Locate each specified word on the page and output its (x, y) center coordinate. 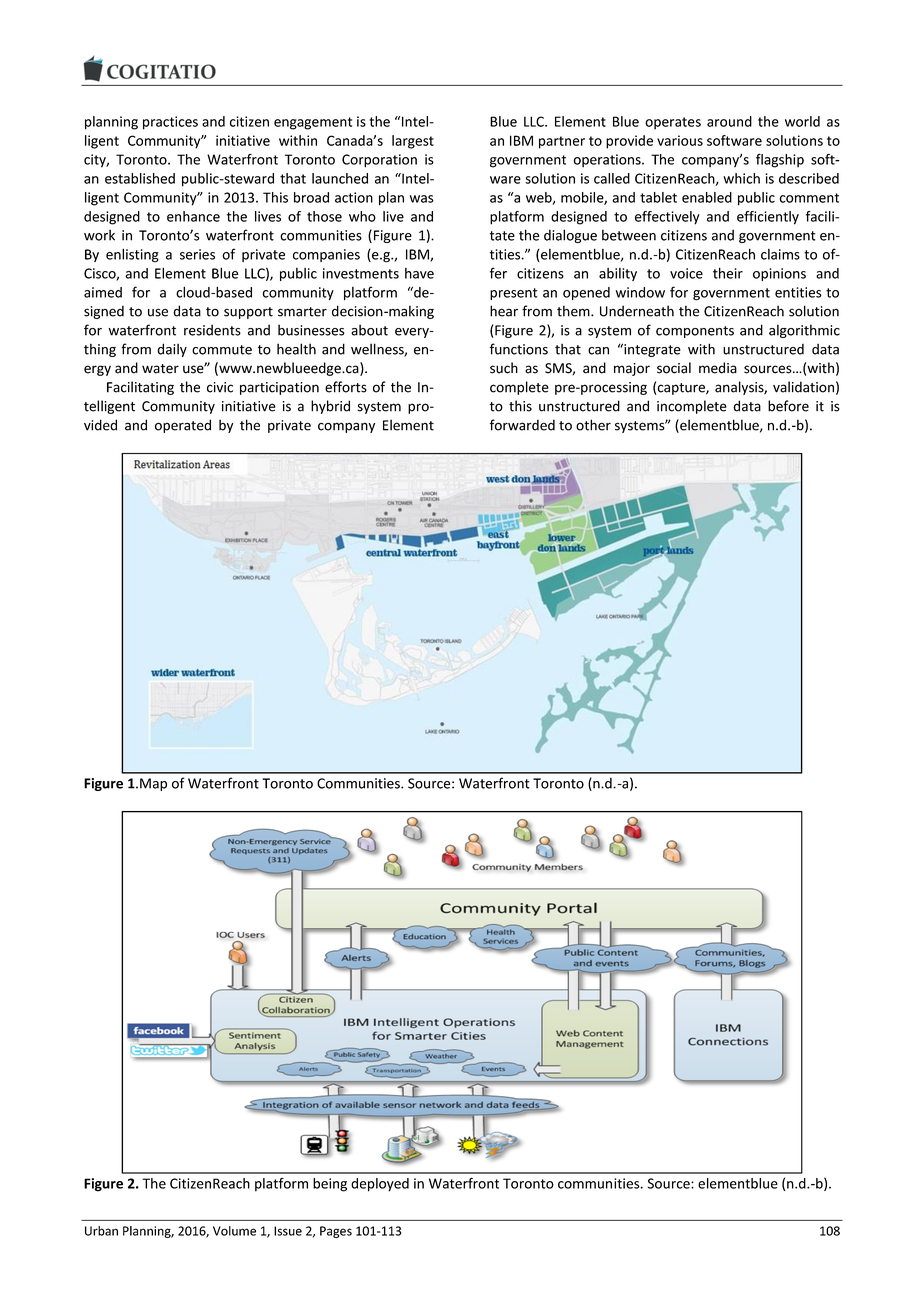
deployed (380, 1185)
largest (413, 142)
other (593, 425)
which (741, 178)
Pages (336, 1232)
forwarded (522, 425)
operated (183, 426)
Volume (234, 1231)
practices (170, 123)
